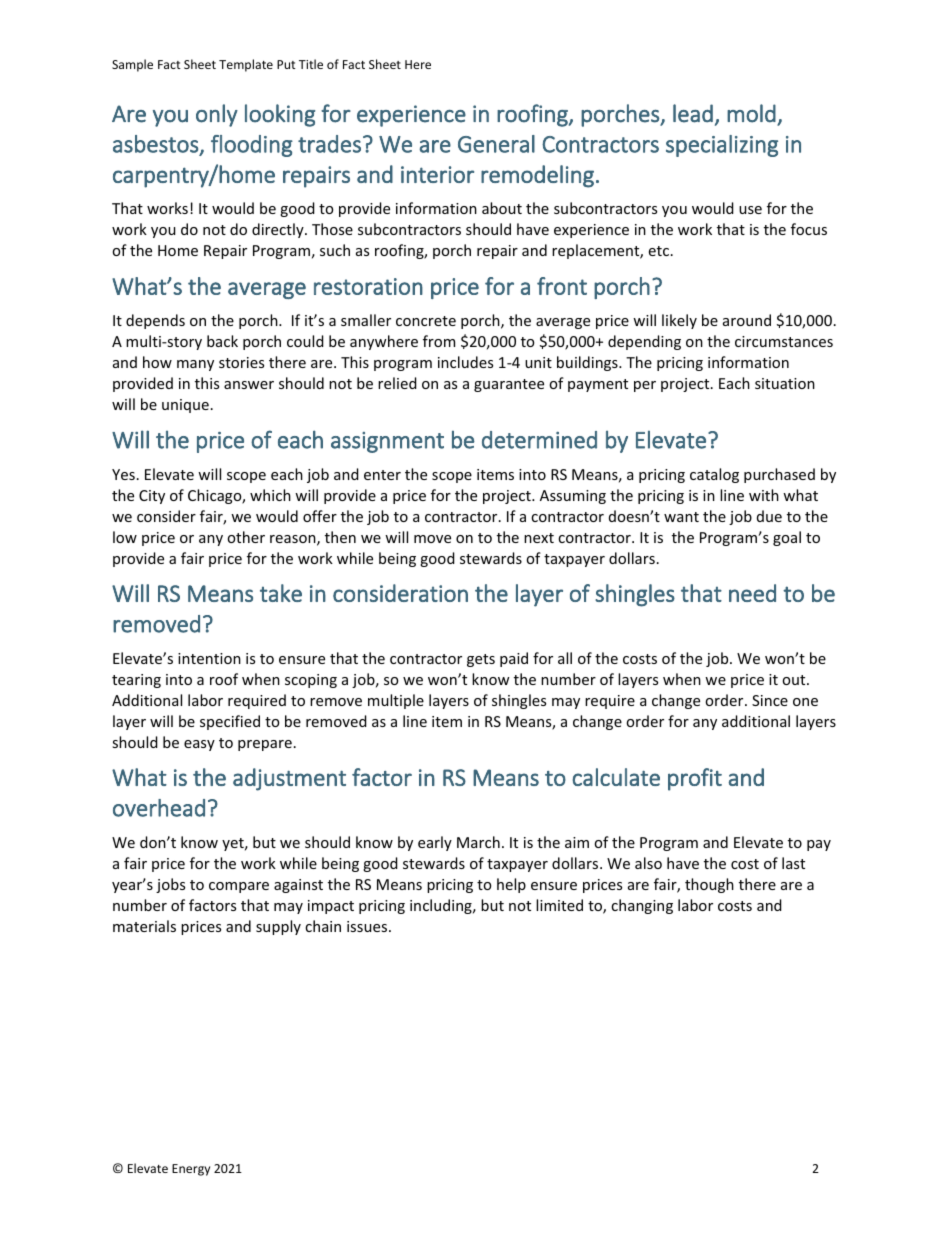  What do you see at coordinates (195, 365) in the screenshot?
I see `many` at bounding box center [195, 365].
